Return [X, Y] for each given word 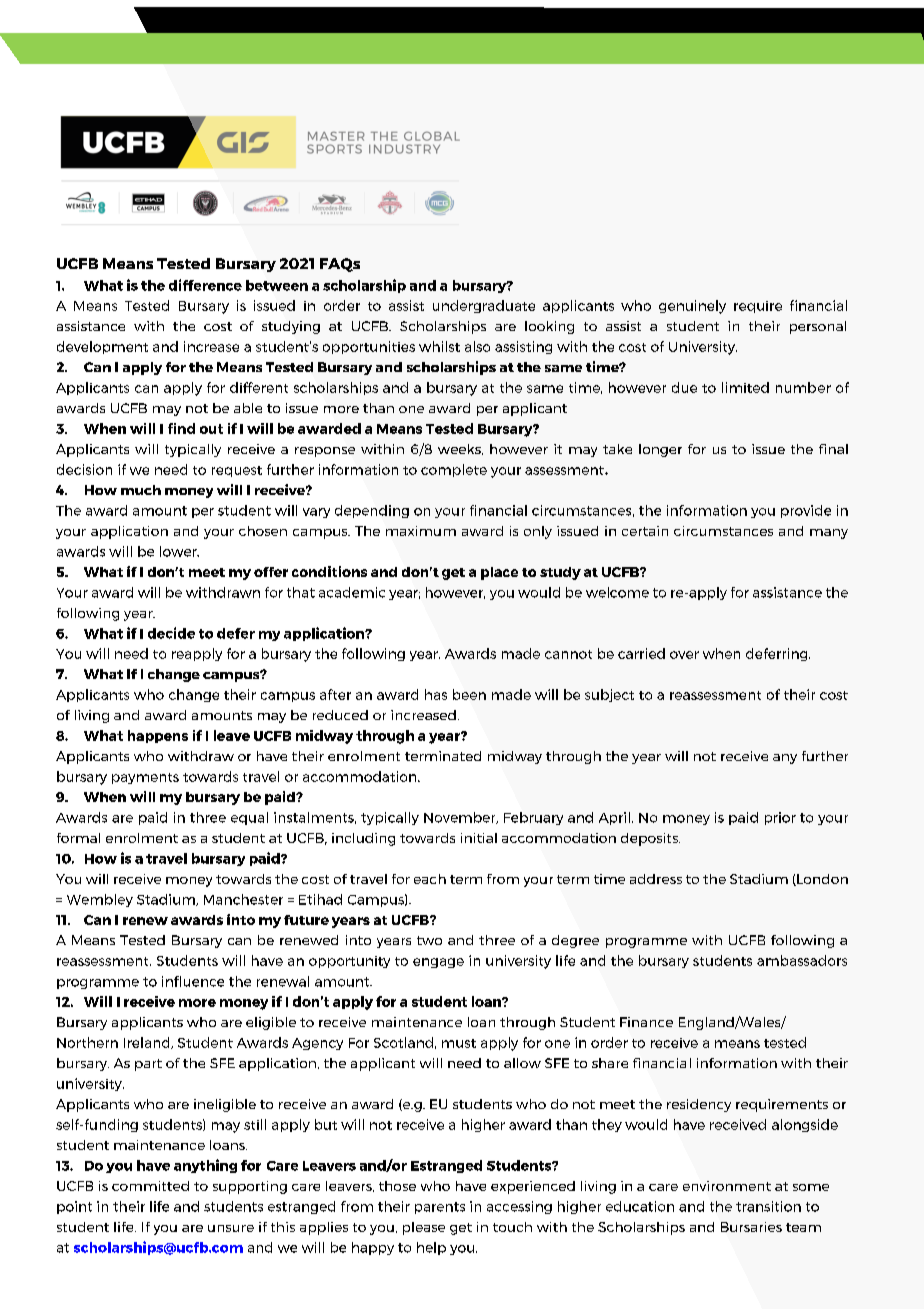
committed [150, 1186]
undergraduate [484, 306]
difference [205, 285]
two [429, 940]
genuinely [692, 307]
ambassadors [802, 960]
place [499, 573]
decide [171, 633]
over [684, 655]
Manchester [243, 899]
